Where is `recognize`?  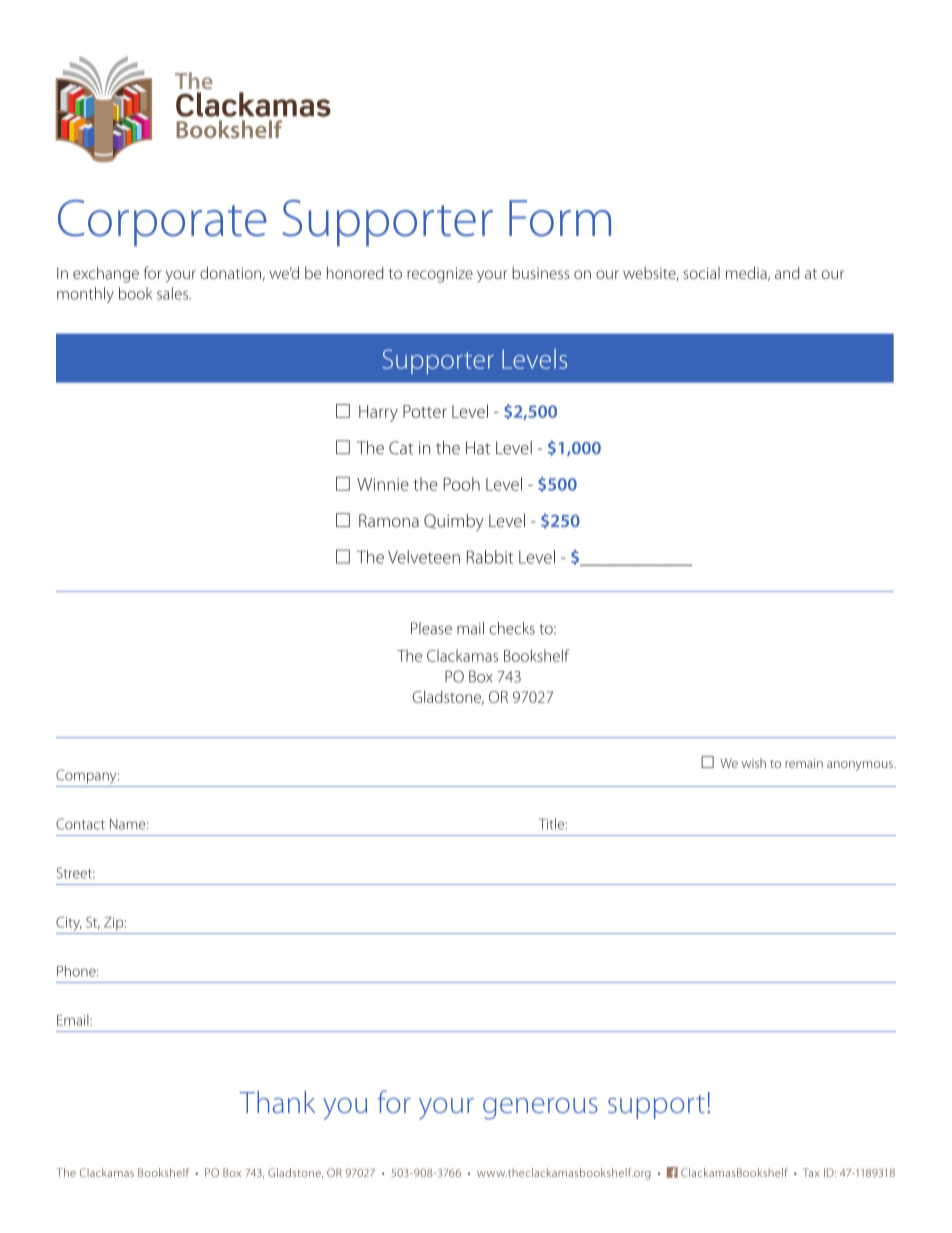
recognize is located at coordinates (440, 275).
